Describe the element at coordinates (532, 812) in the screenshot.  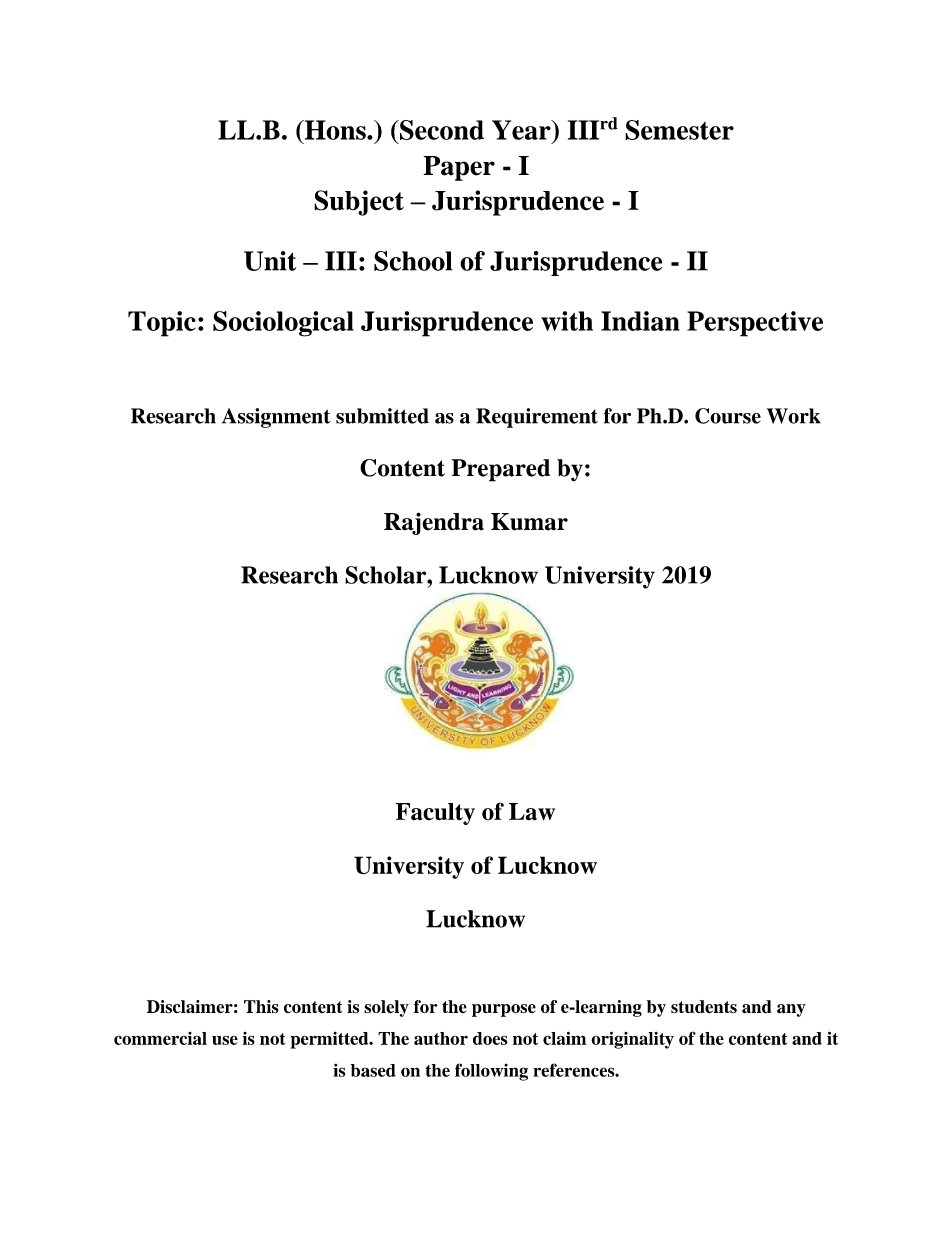
I see `Law` at that location.
